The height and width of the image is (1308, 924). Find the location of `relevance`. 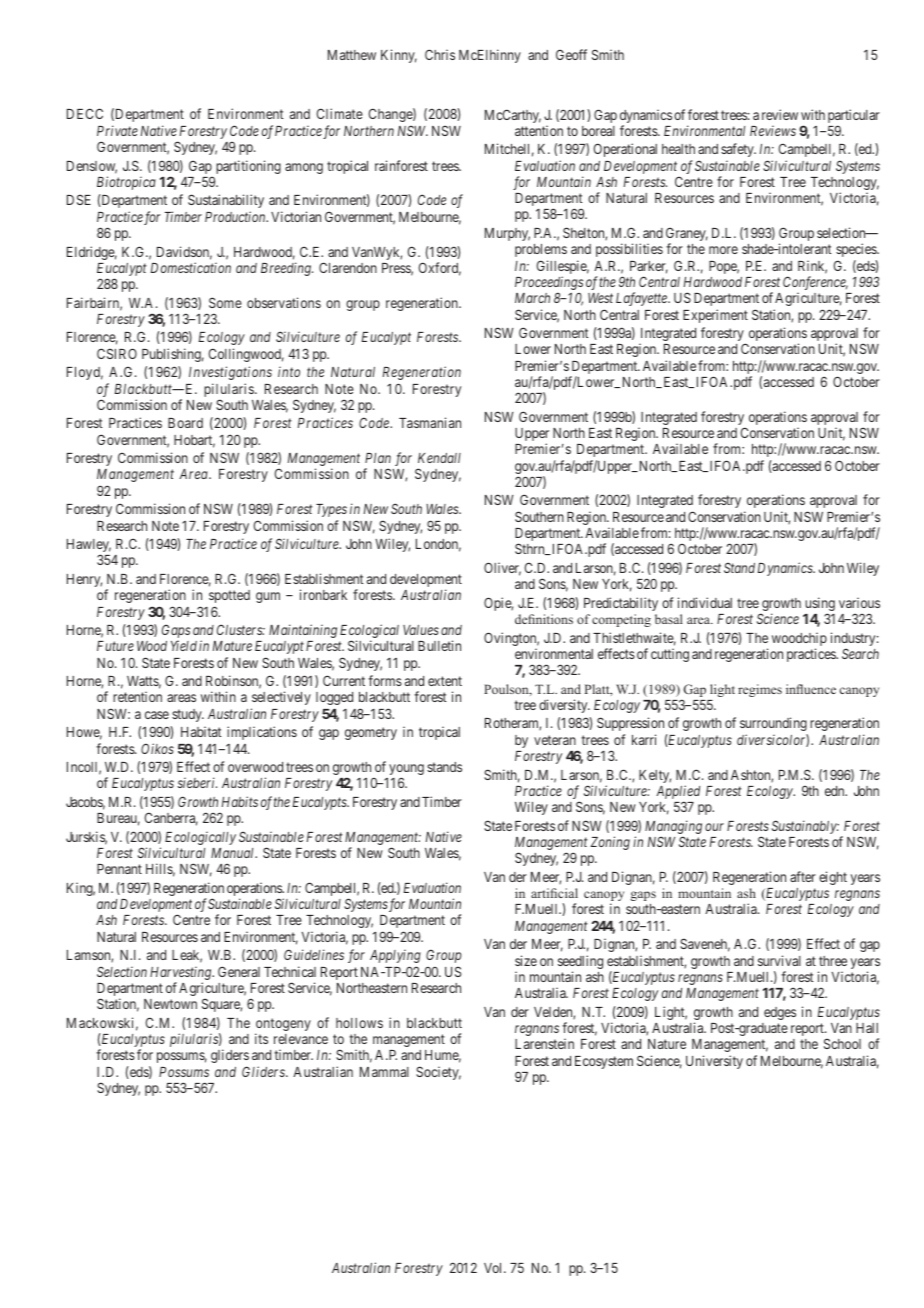

relevance is located at coordinates (301, 1039).
